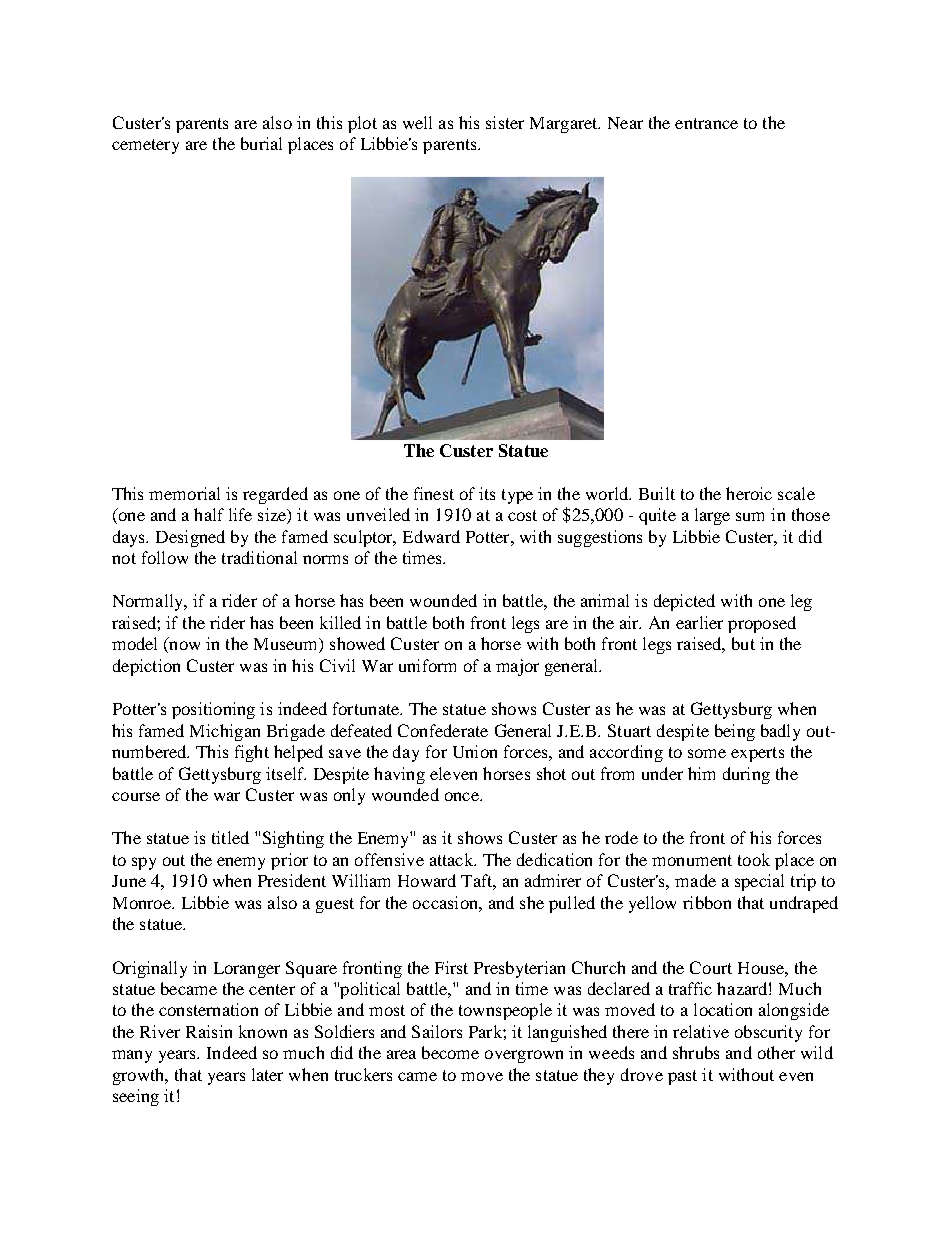 The height and width of the screenshot is (1233, 952). What do you see at coordinates (749, 493) in the screenshot?
I see `heroic` at bounding box center [749, 493].
